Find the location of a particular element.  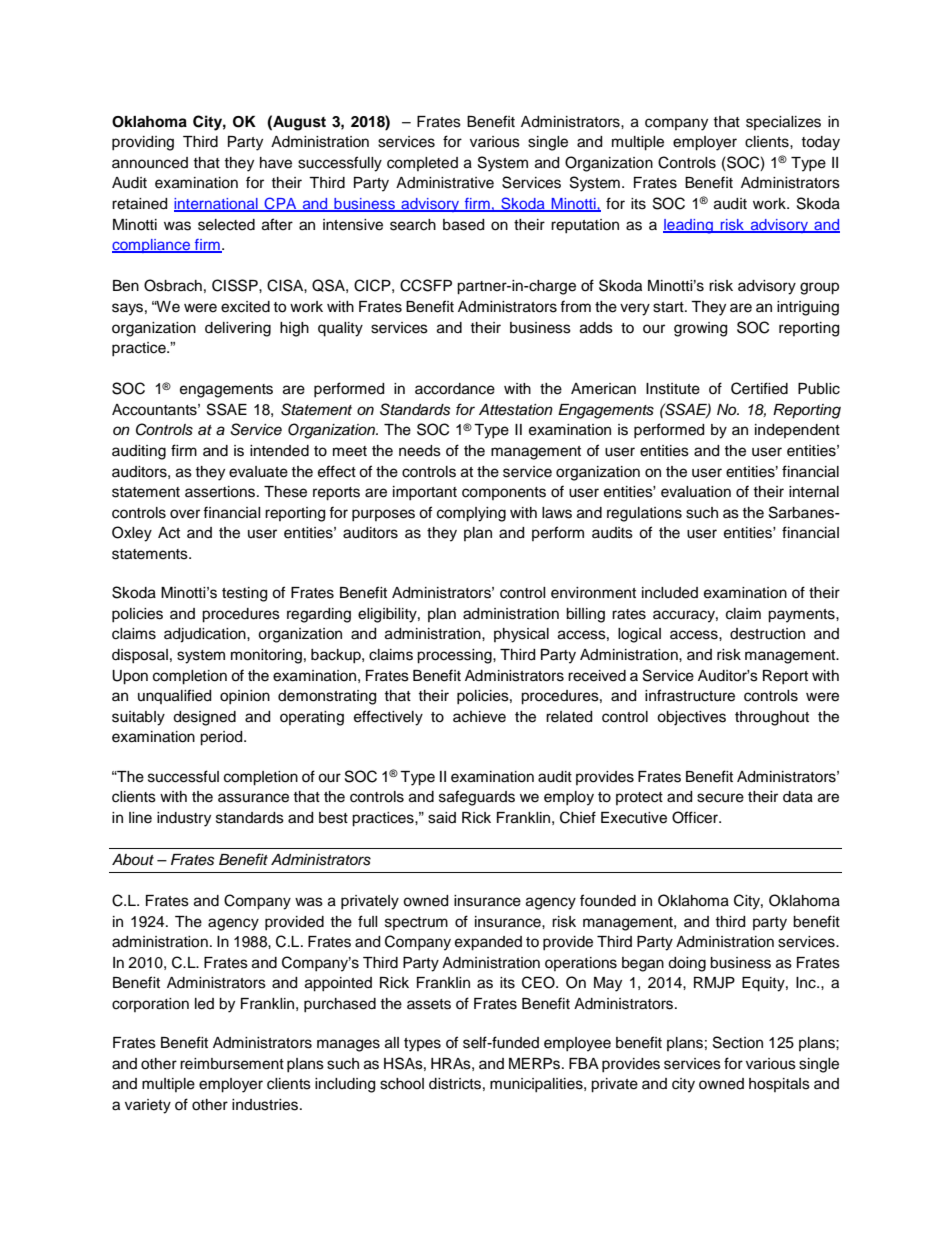

hospitals is located at coordinates (779, 1085).
